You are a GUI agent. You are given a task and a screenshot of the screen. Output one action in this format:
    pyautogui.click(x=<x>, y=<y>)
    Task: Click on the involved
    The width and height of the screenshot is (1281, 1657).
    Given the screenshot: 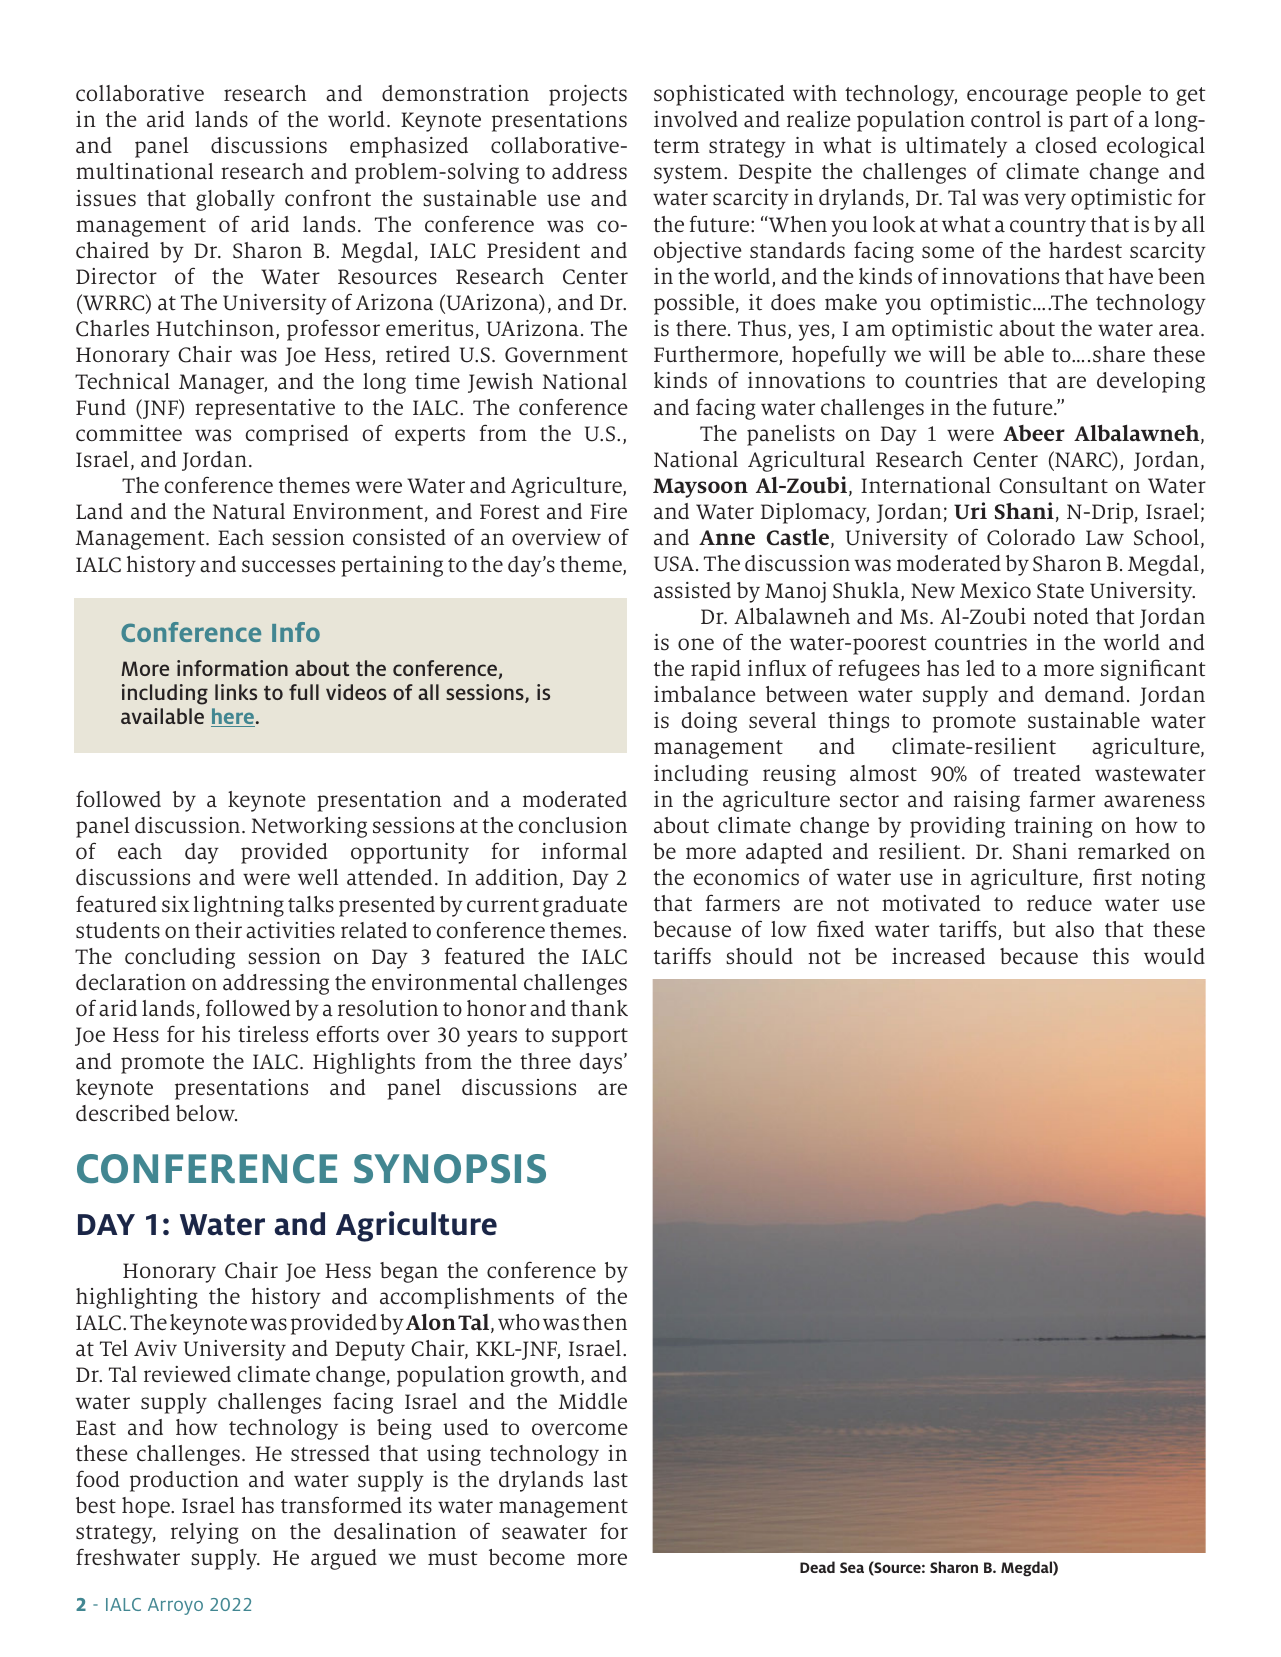 What is the action you would take?
    pyautogui.click(x=696, y=119)
